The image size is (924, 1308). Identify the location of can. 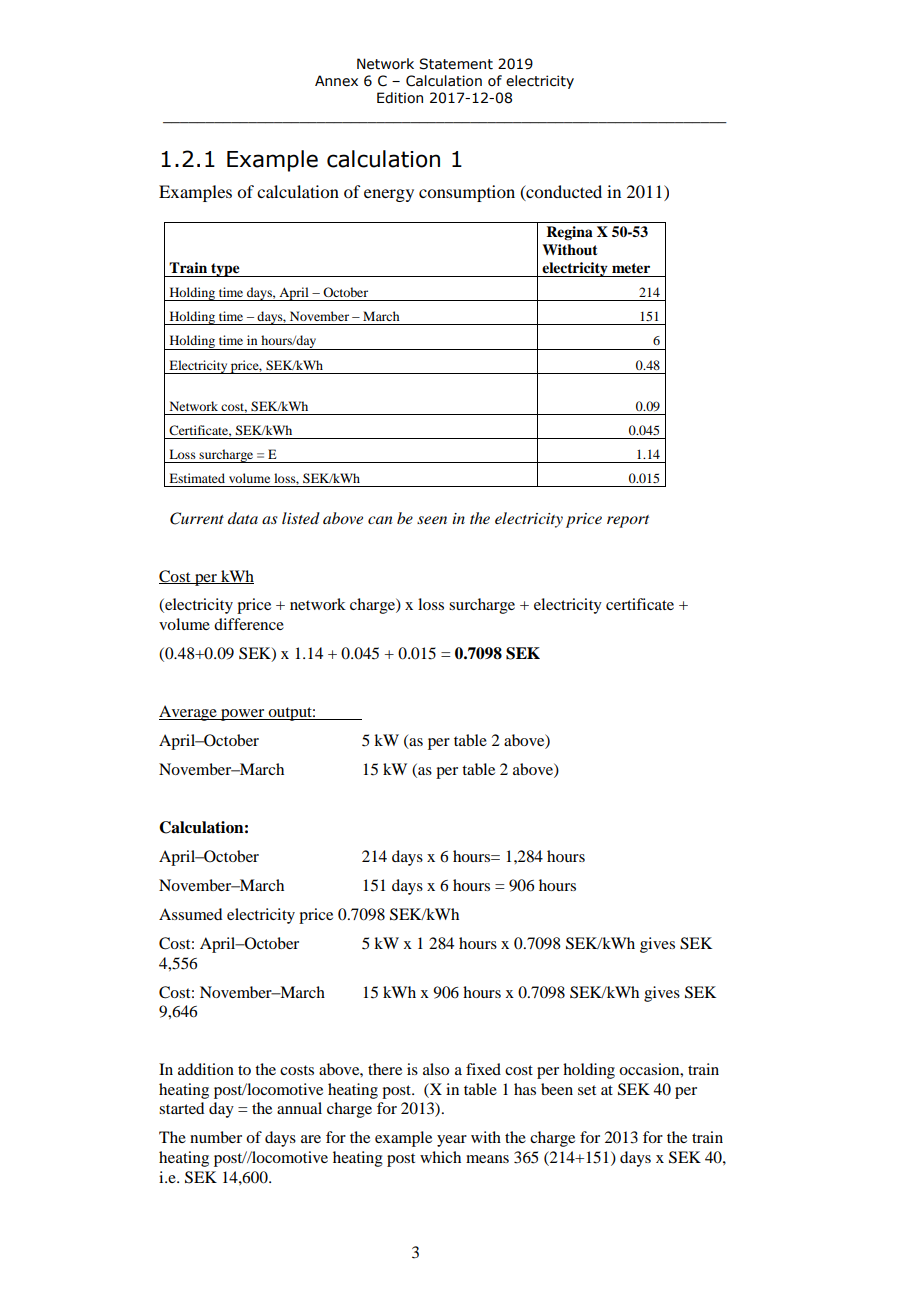
(380, 520).
